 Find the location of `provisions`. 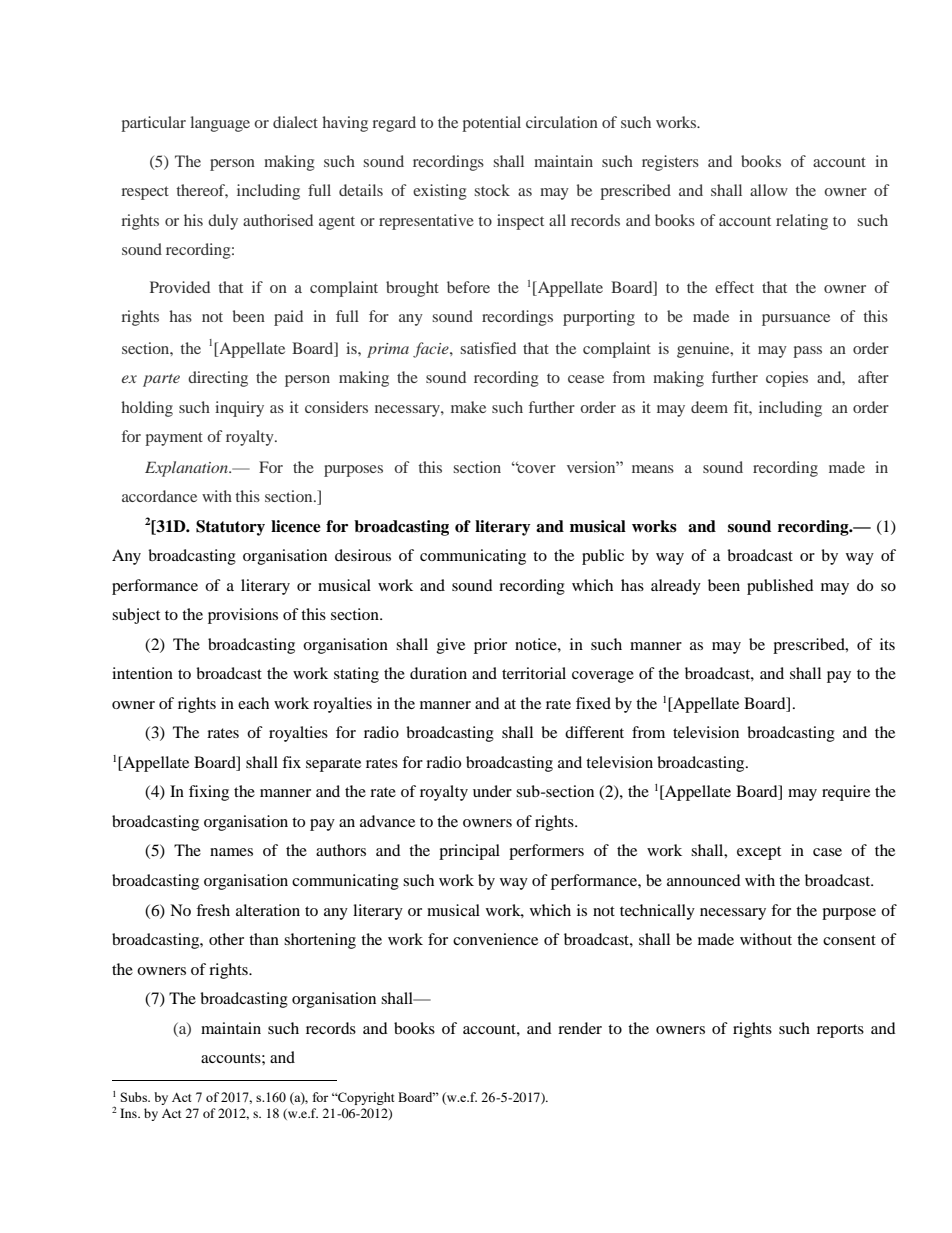

provisions is located at coordinates (243, 616).
